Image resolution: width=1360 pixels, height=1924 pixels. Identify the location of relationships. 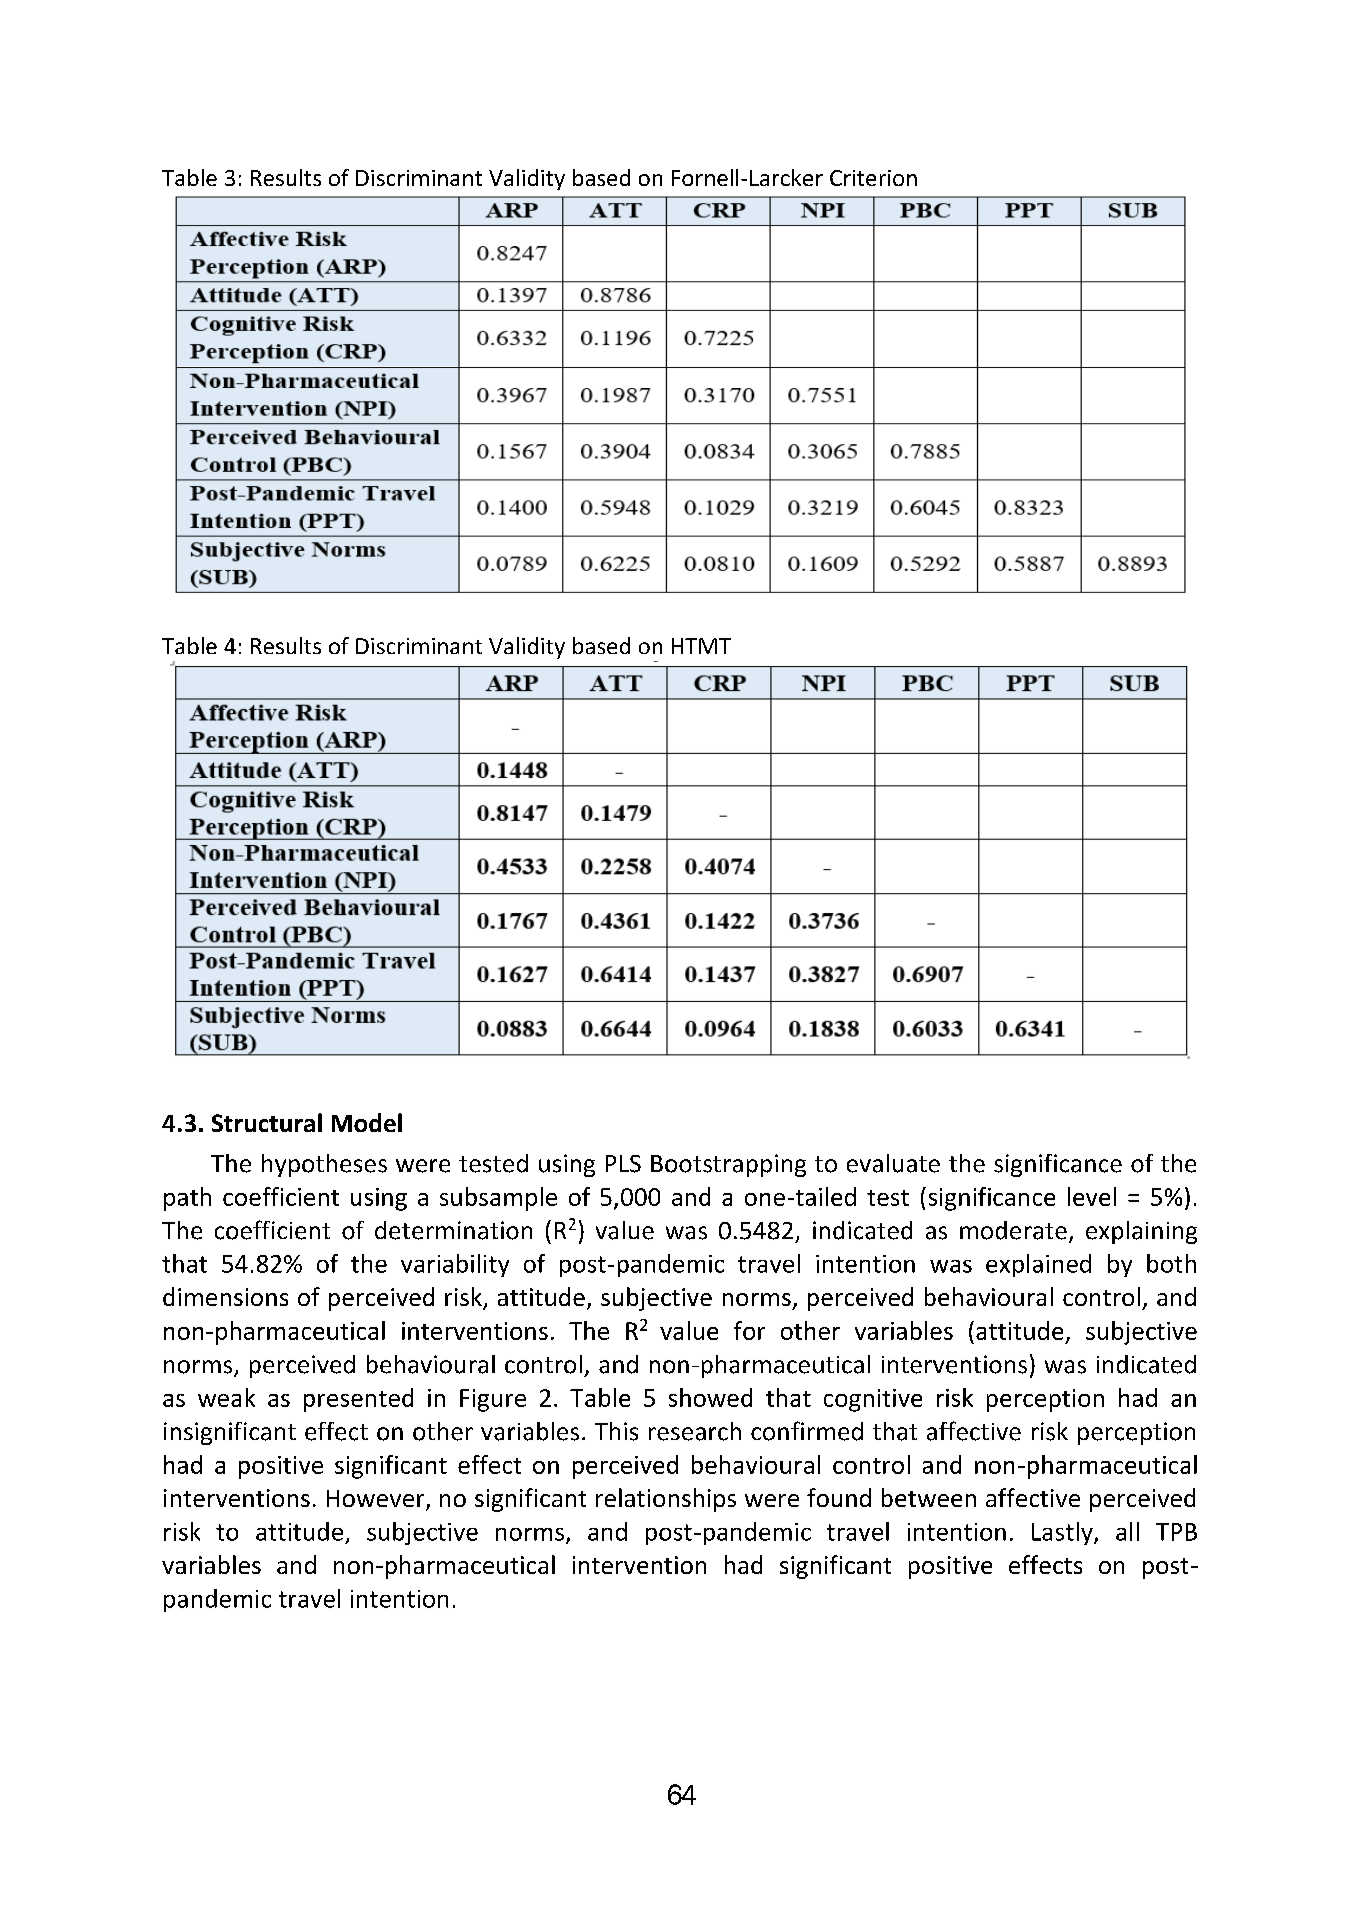
(666, 1500).
